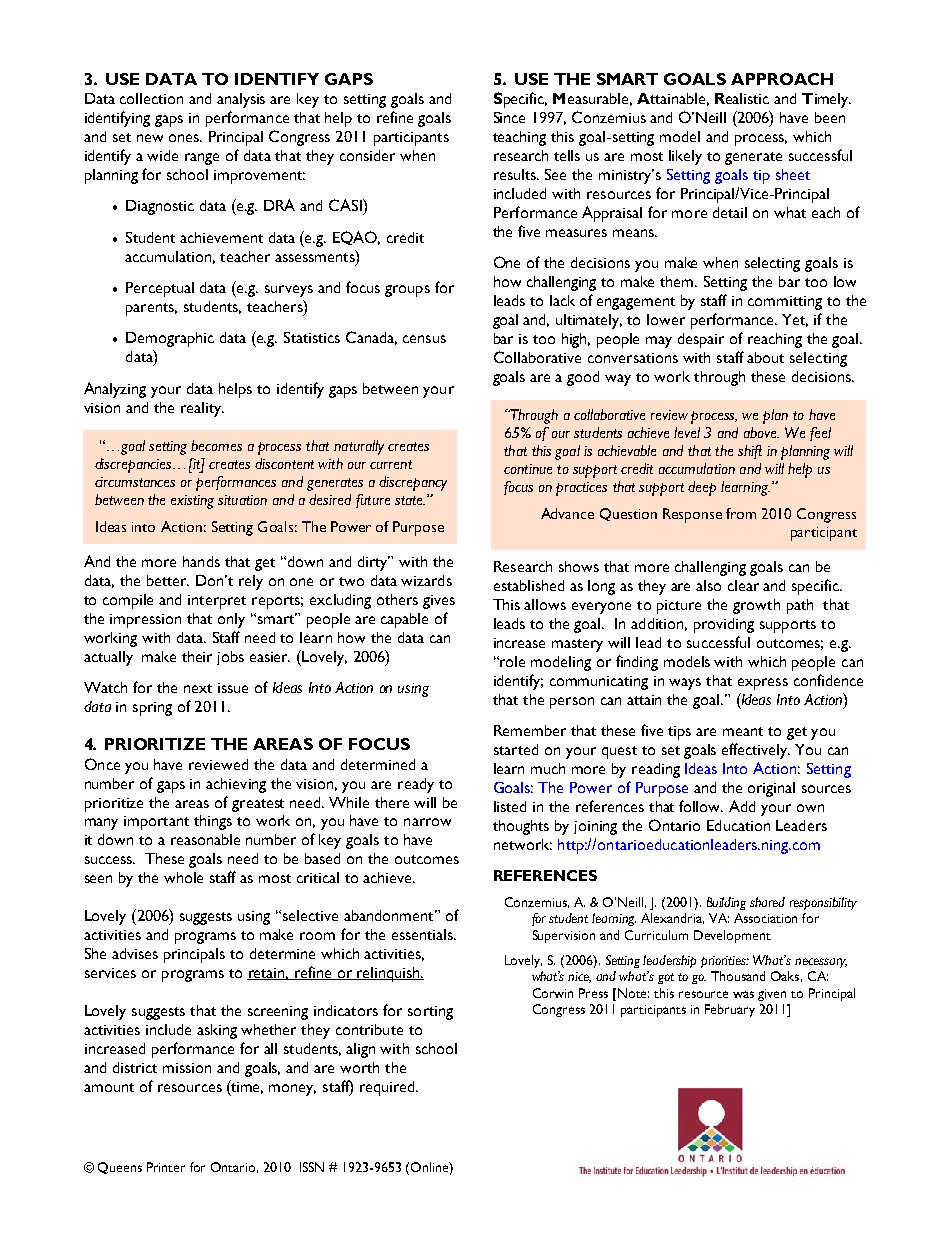 This document has width=952, height=1233. Describe the element at coordinates (388, 1088) in the document. I see `required` at that location.
